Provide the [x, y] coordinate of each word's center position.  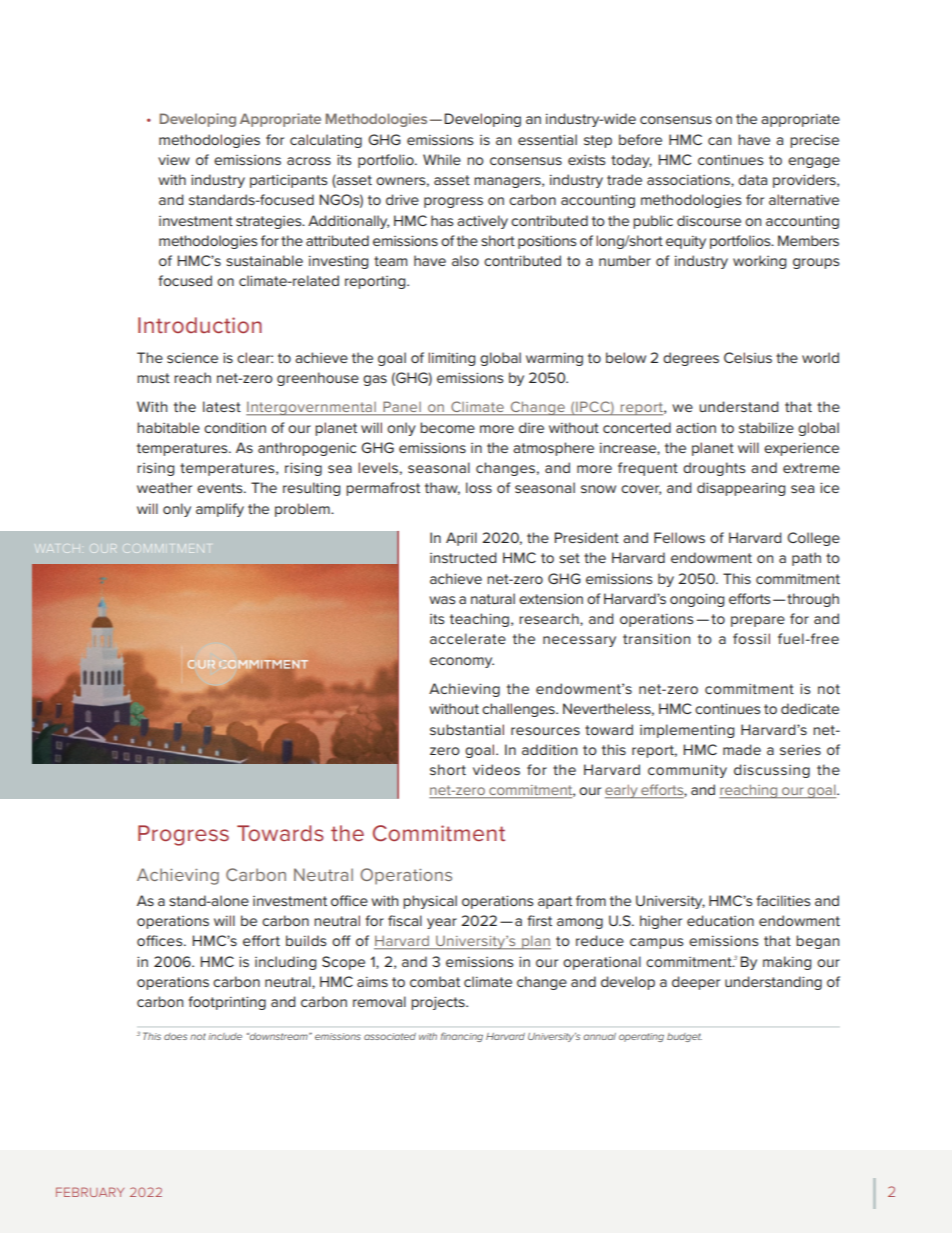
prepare [758, 621]
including [285, 963]
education [720, 920]
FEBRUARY [90, 1192]
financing [462, 1037]
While [442, 159]
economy [462, 662]
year [442, 923]
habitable [168, 427]
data [752, 179]
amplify [220, 510]
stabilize [766, 427]
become [447, 427]
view [174, 159]
